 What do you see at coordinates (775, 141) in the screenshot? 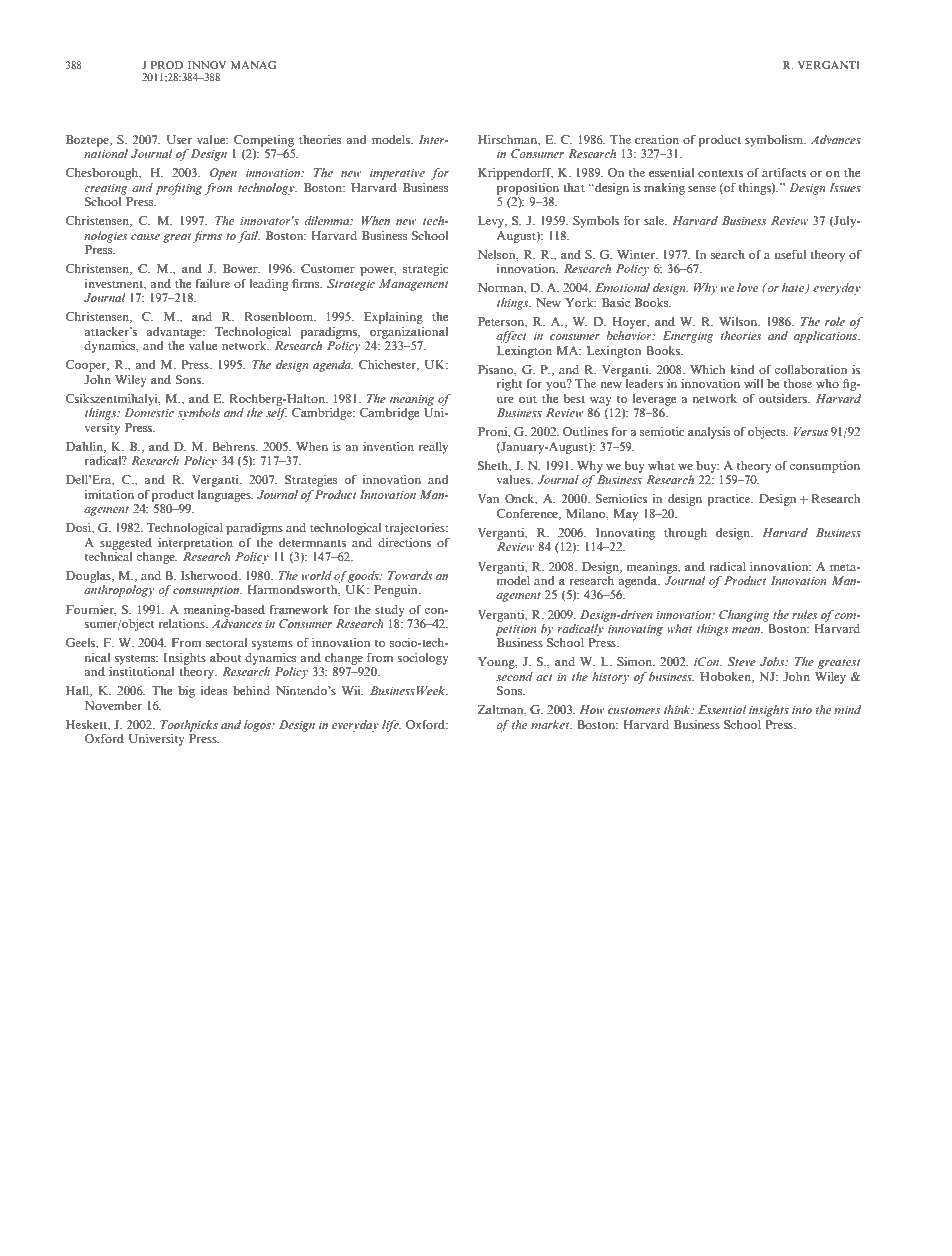
I see `symbolism` at bounding box center [775, 141].
